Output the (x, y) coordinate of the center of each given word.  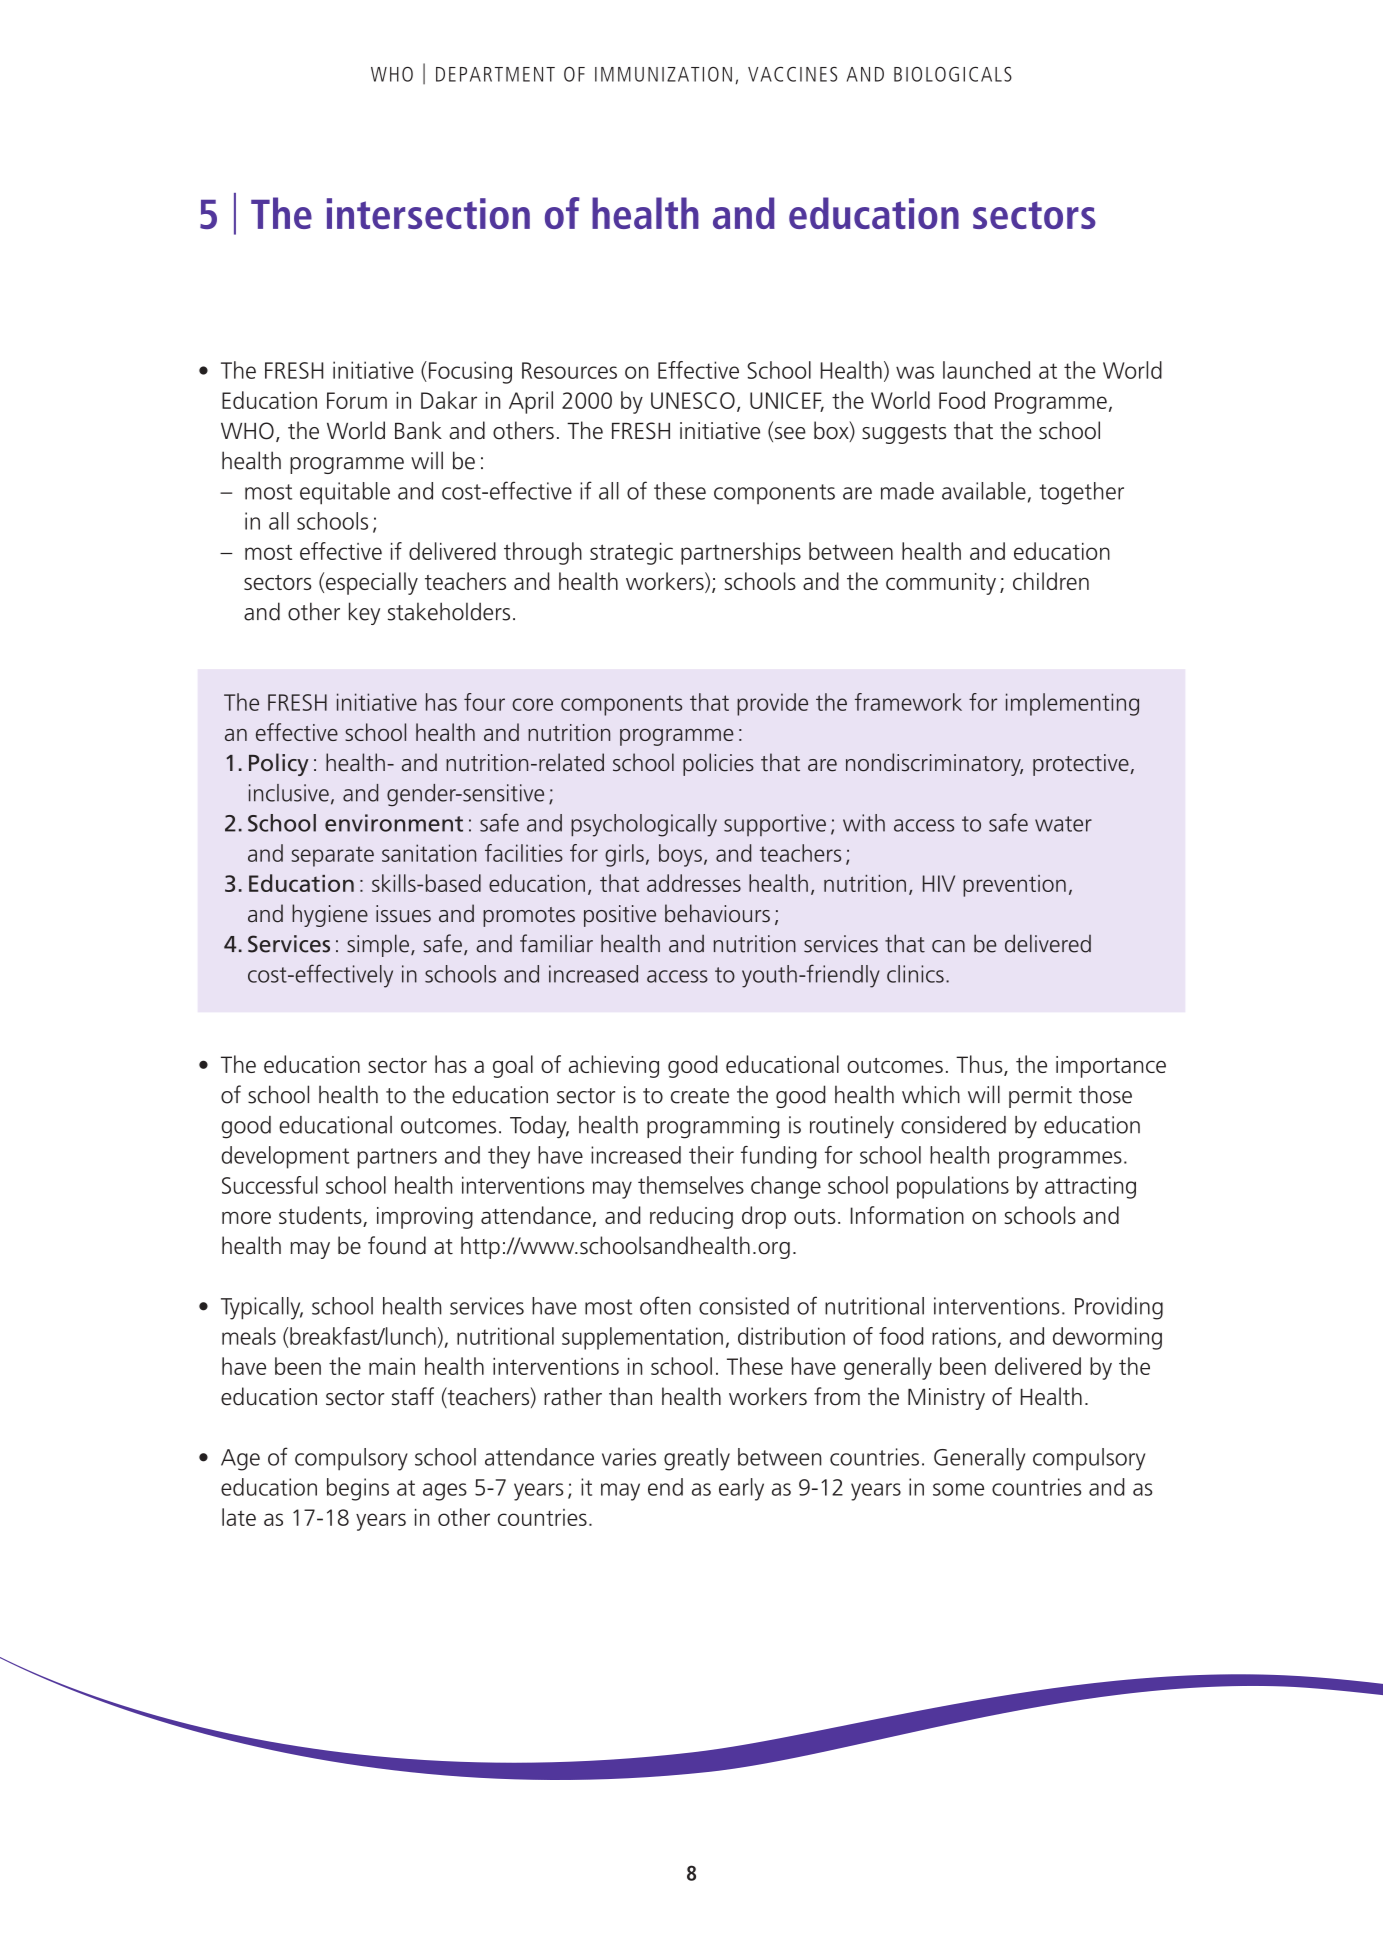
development (285, 1157)
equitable (345, 493)
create (700, 1096)
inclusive (289, 793)
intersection (428, 213)
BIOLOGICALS (953, 74)
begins (358, 1489)
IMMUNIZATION (663, 74)
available (984, 491)
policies (718, 764)
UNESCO (693, 400)
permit (1040, 1097)
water (1063, 824)
